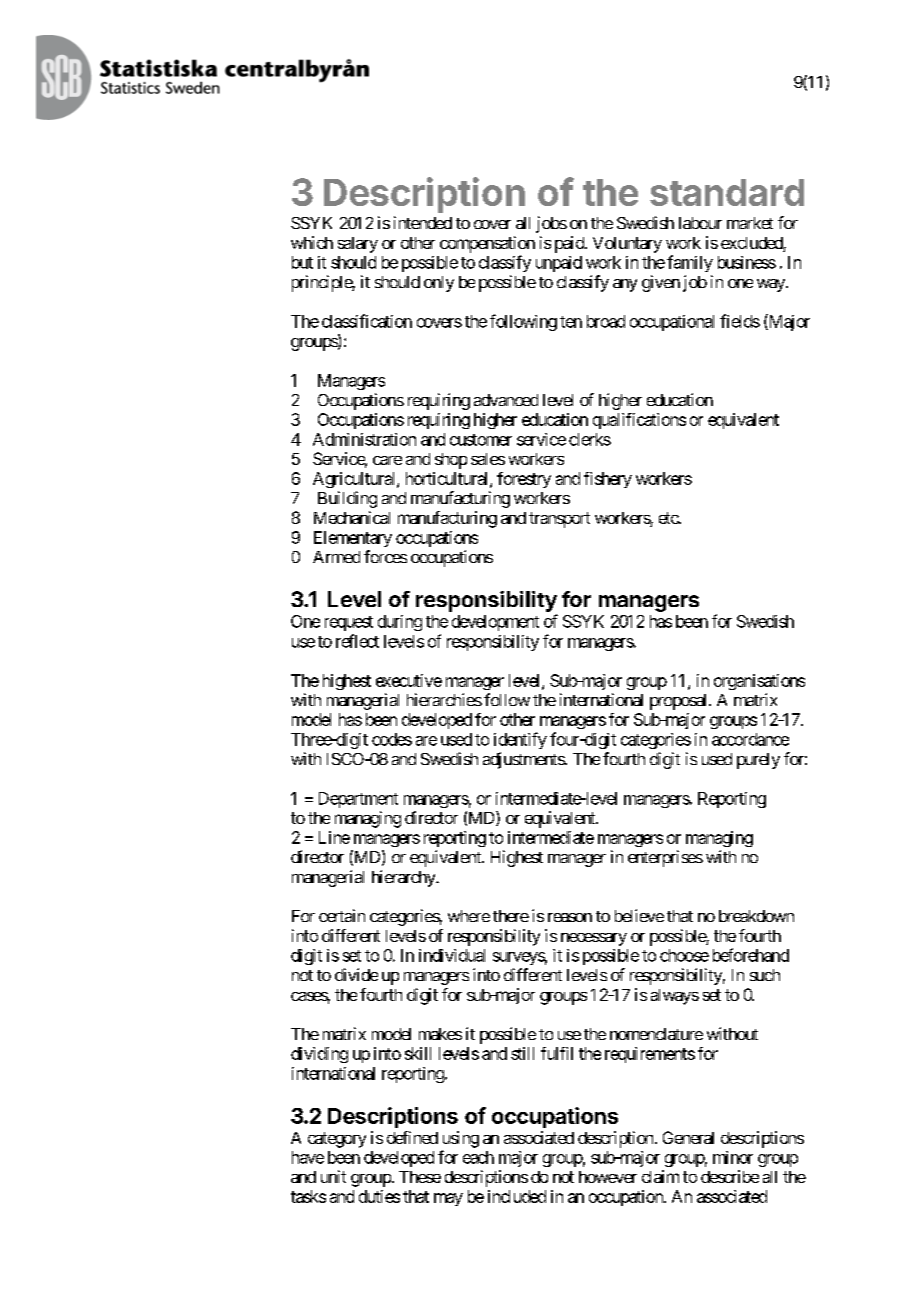  I want to click on unit, so click(333, 1176).
